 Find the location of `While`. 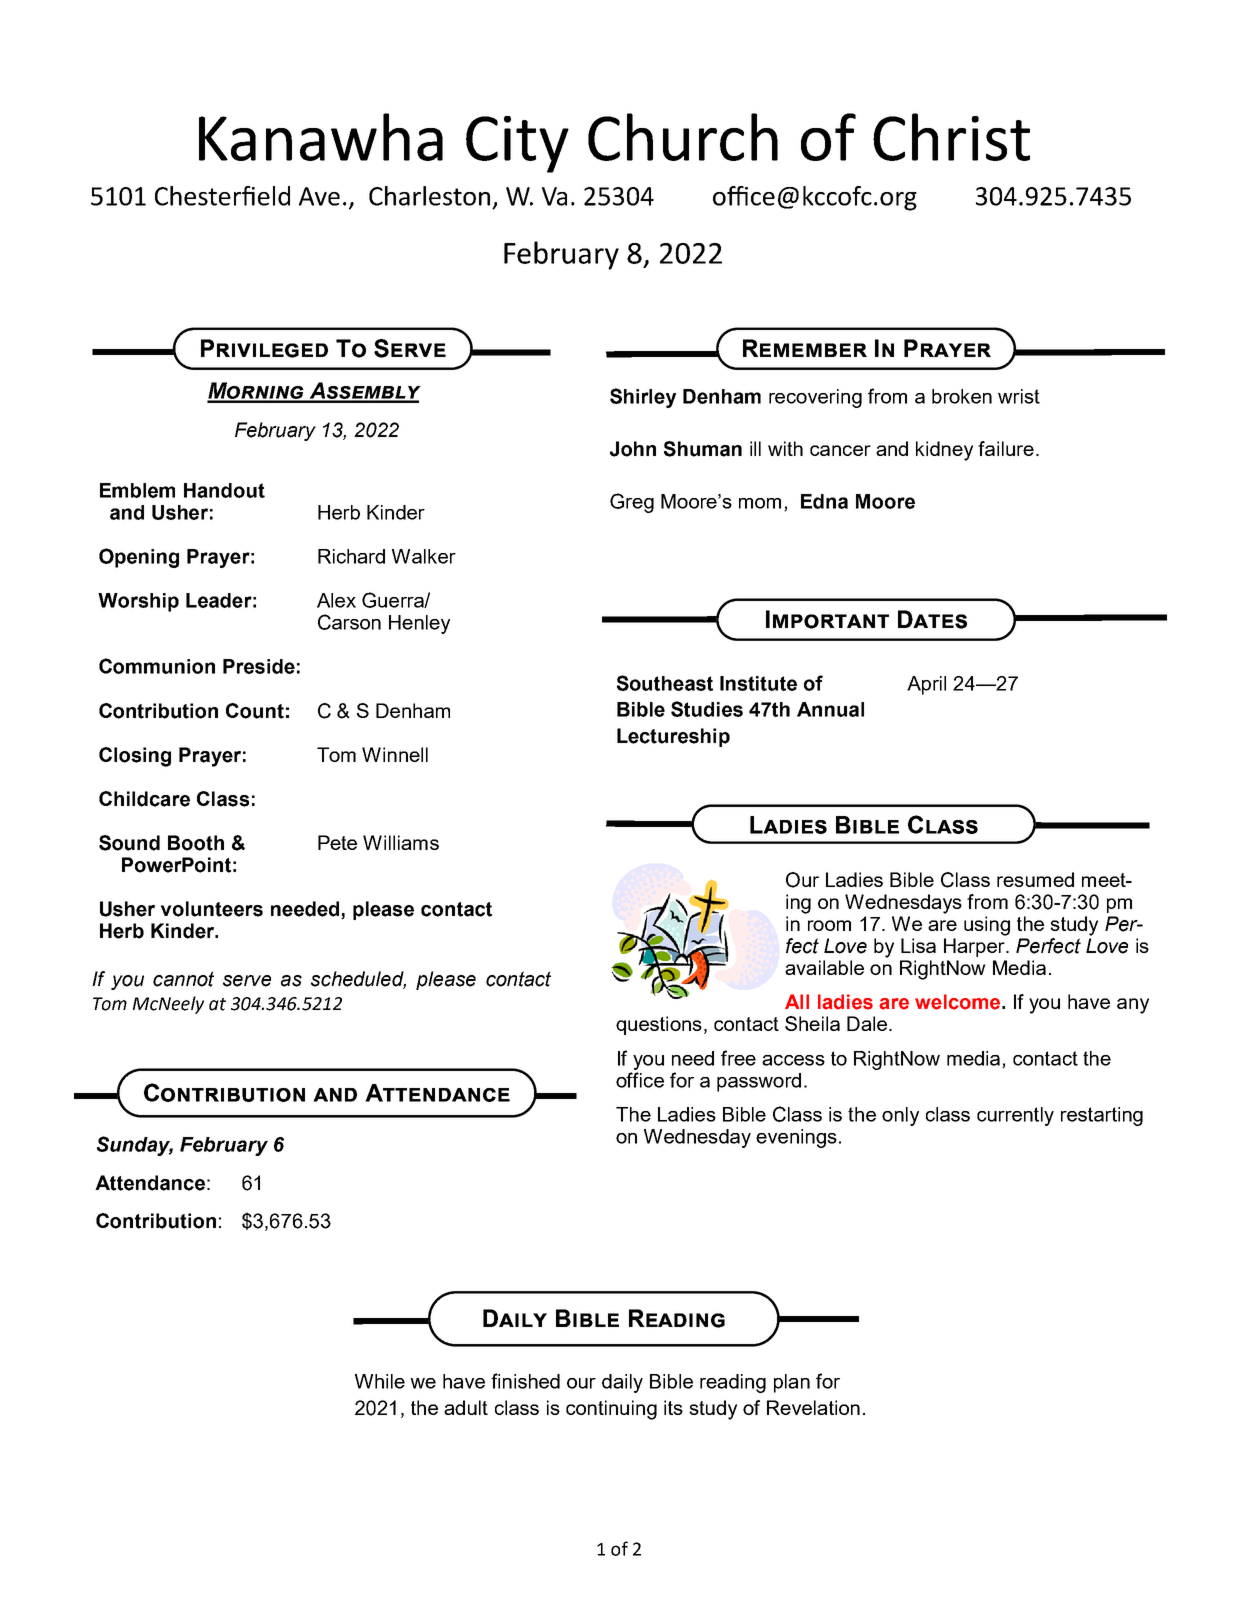

While is located at coordinates (380, 1381).
